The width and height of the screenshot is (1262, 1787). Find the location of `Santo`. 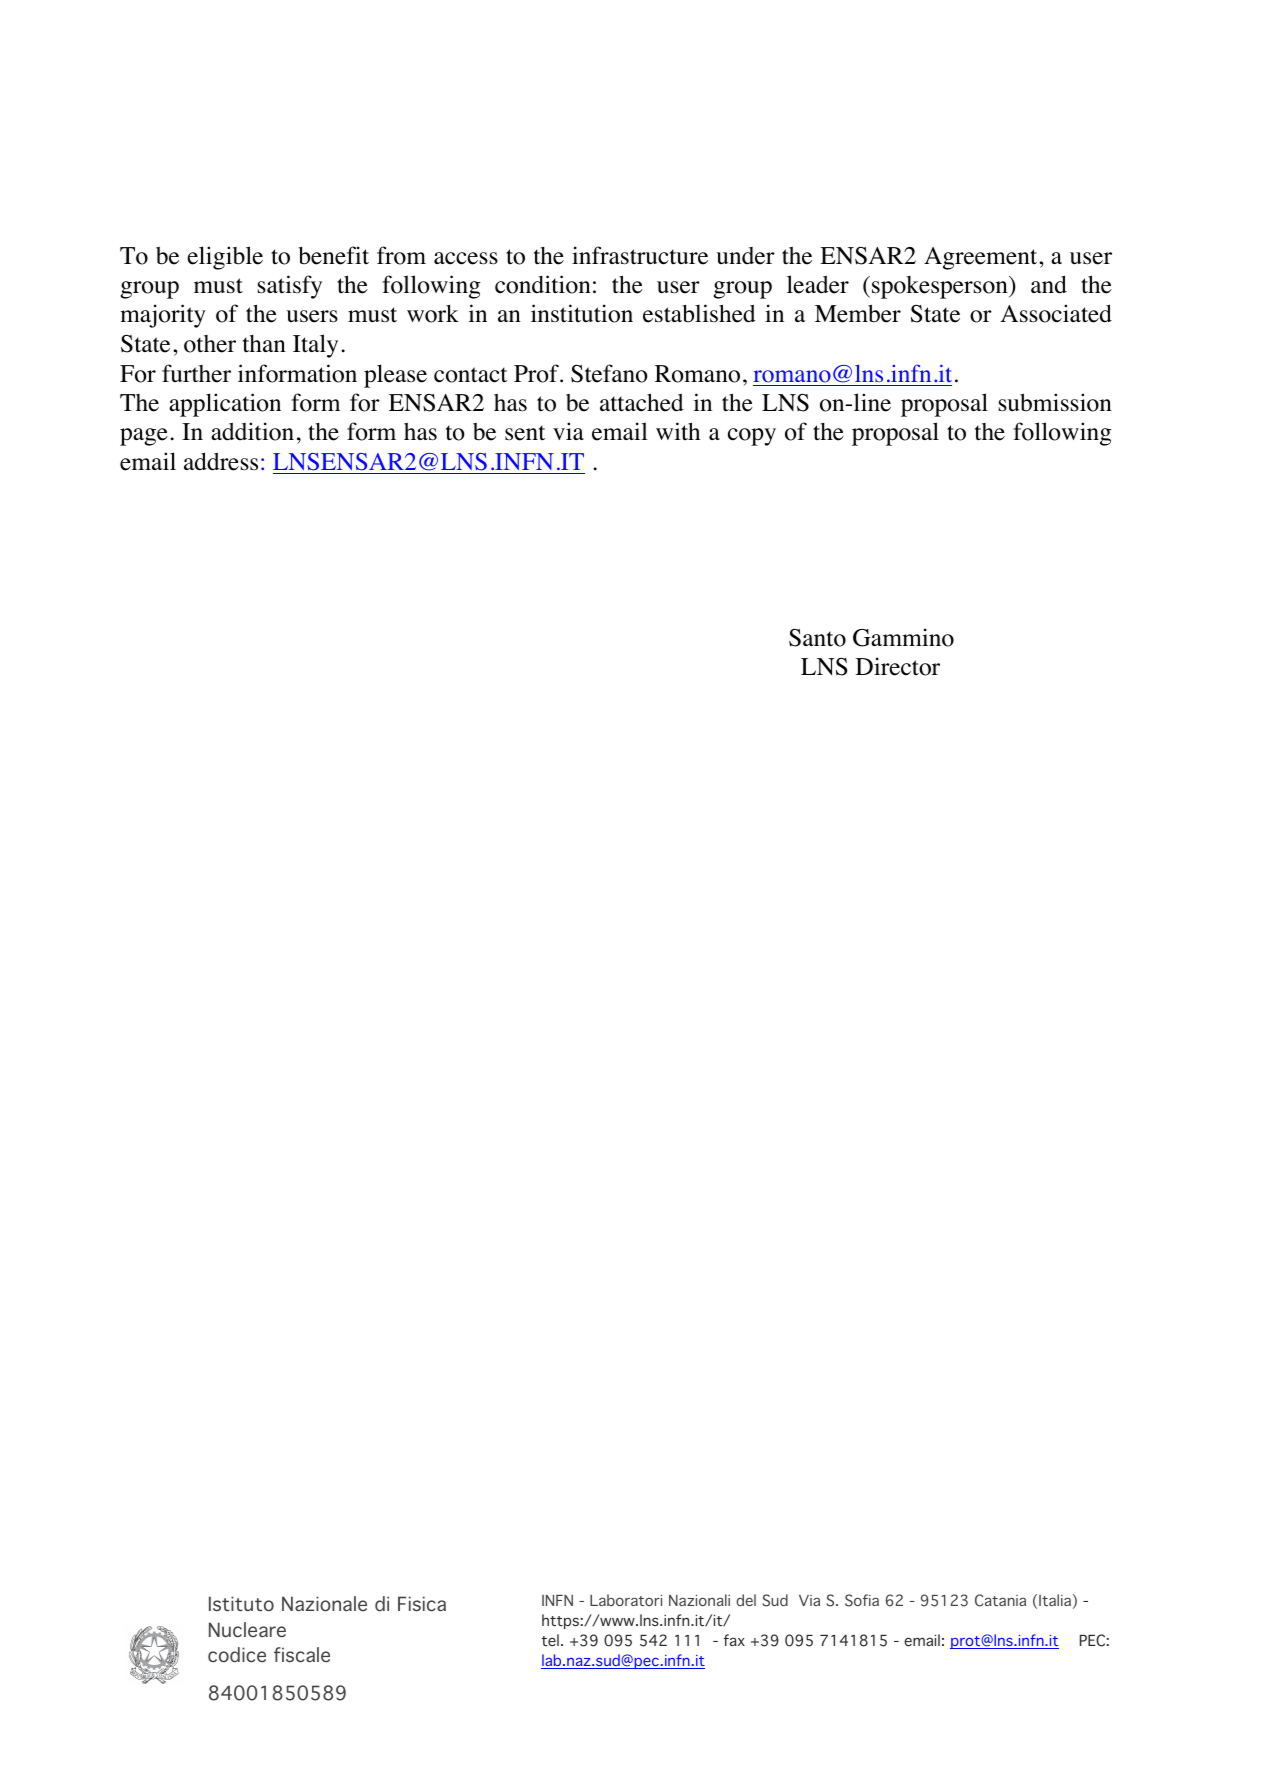

Santo is located at coordinates (817, 638).
